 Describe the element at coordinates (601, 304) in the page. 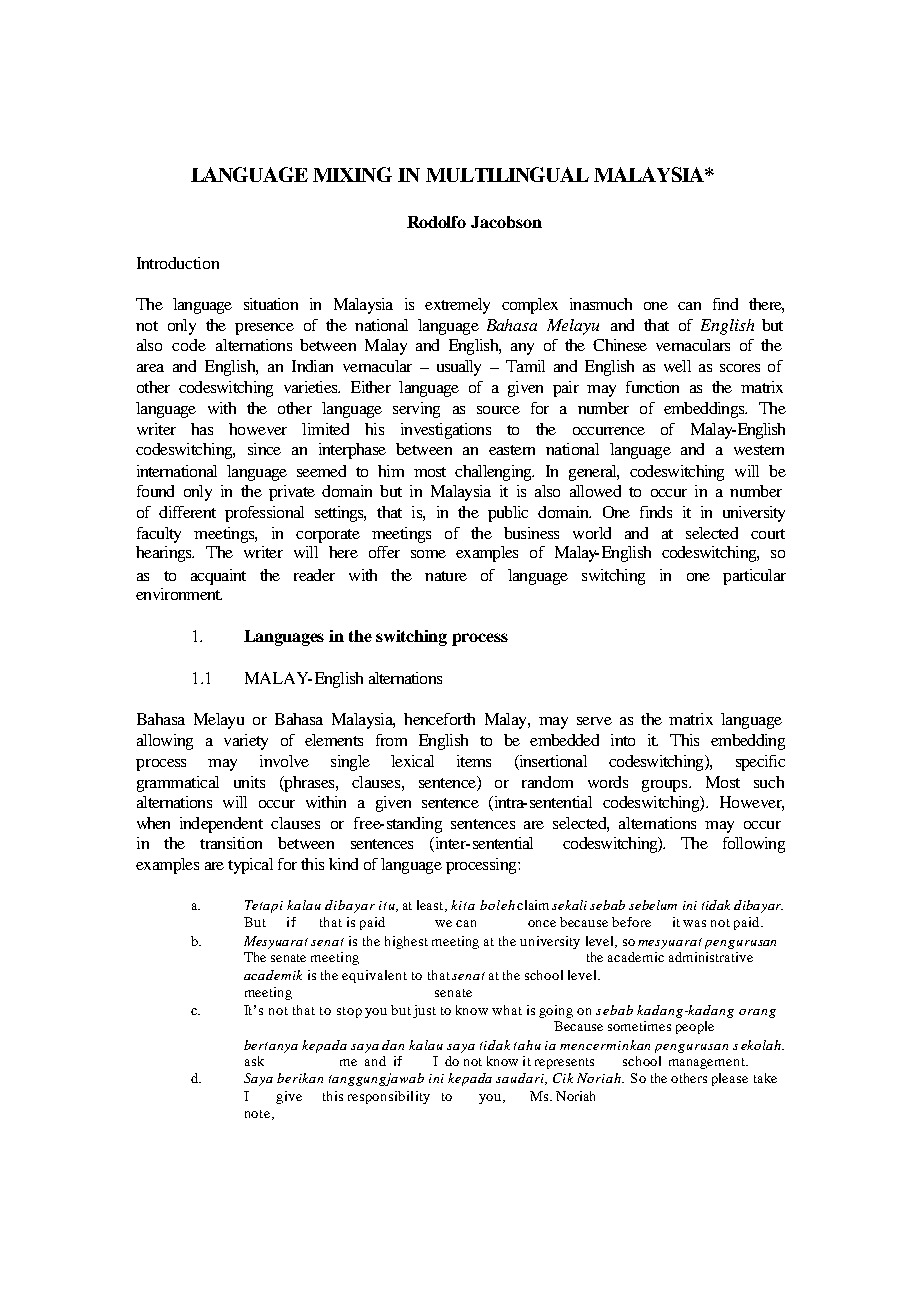

I see `inasmuch` at that location.
